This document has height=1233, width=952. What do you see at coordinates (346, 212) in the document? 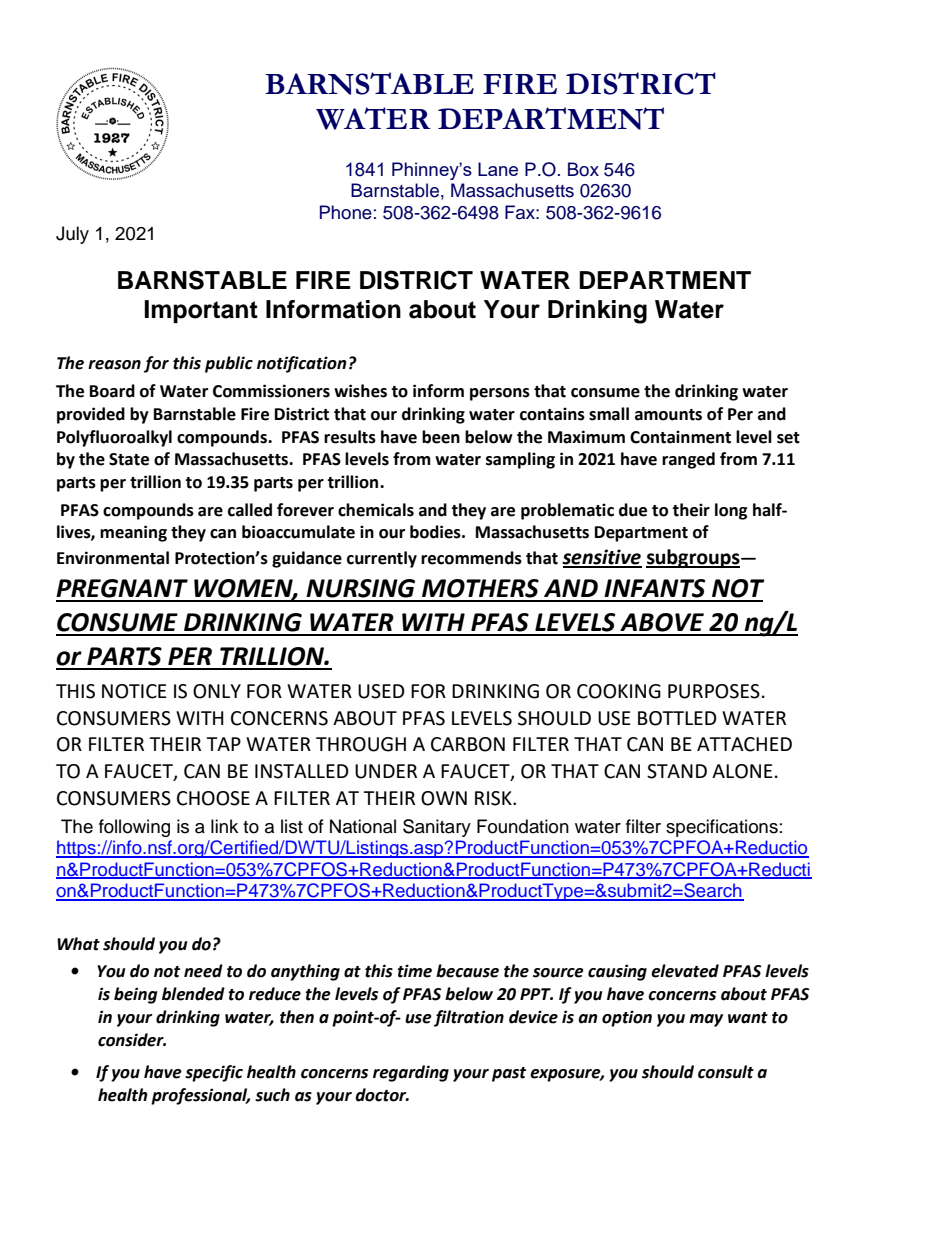
I see `Phone` at bounding box center [346, 212].
